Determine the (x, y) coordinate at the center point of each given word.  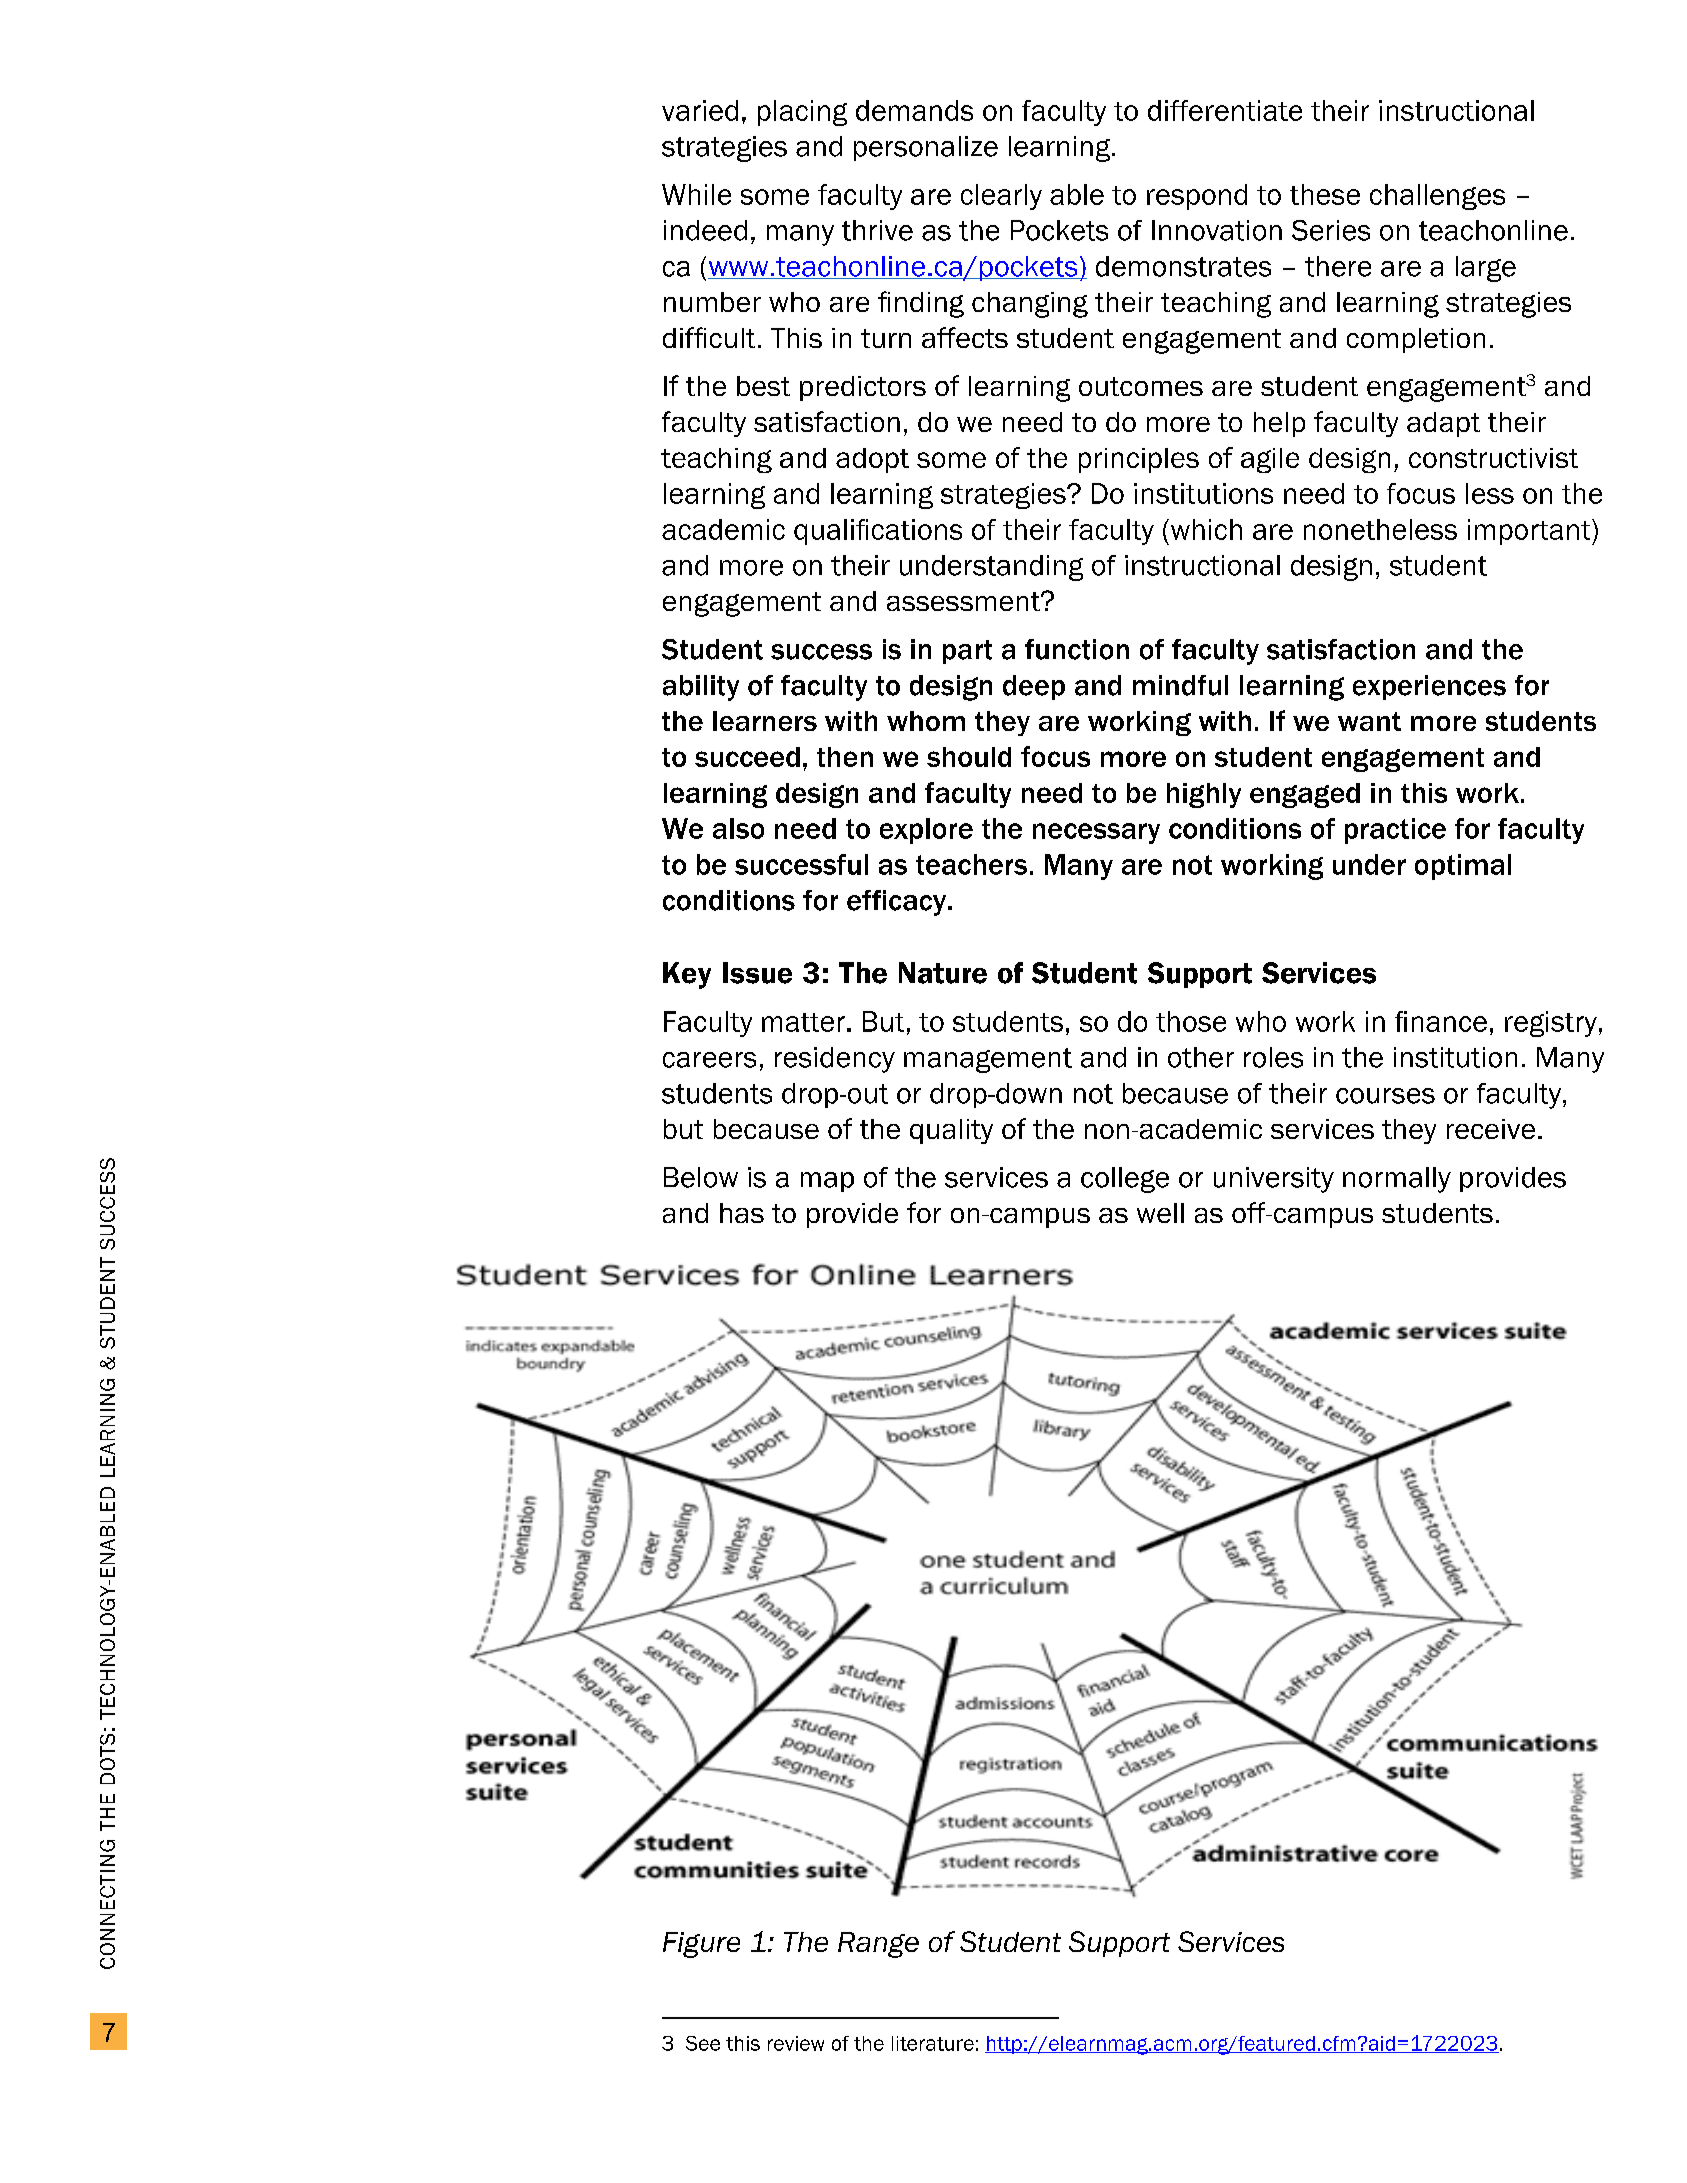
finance (1441, 1021)
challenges (1437, 197)
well (1160, 1213)
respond (1197, 197)
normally (1397, 1180)
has (742, 1213)
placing (802, 113)
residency (835, 1060)
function (1077, 649)
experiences (1429, 687)
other (1201, 1057)
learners (765, 721)
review (796, 2043)
